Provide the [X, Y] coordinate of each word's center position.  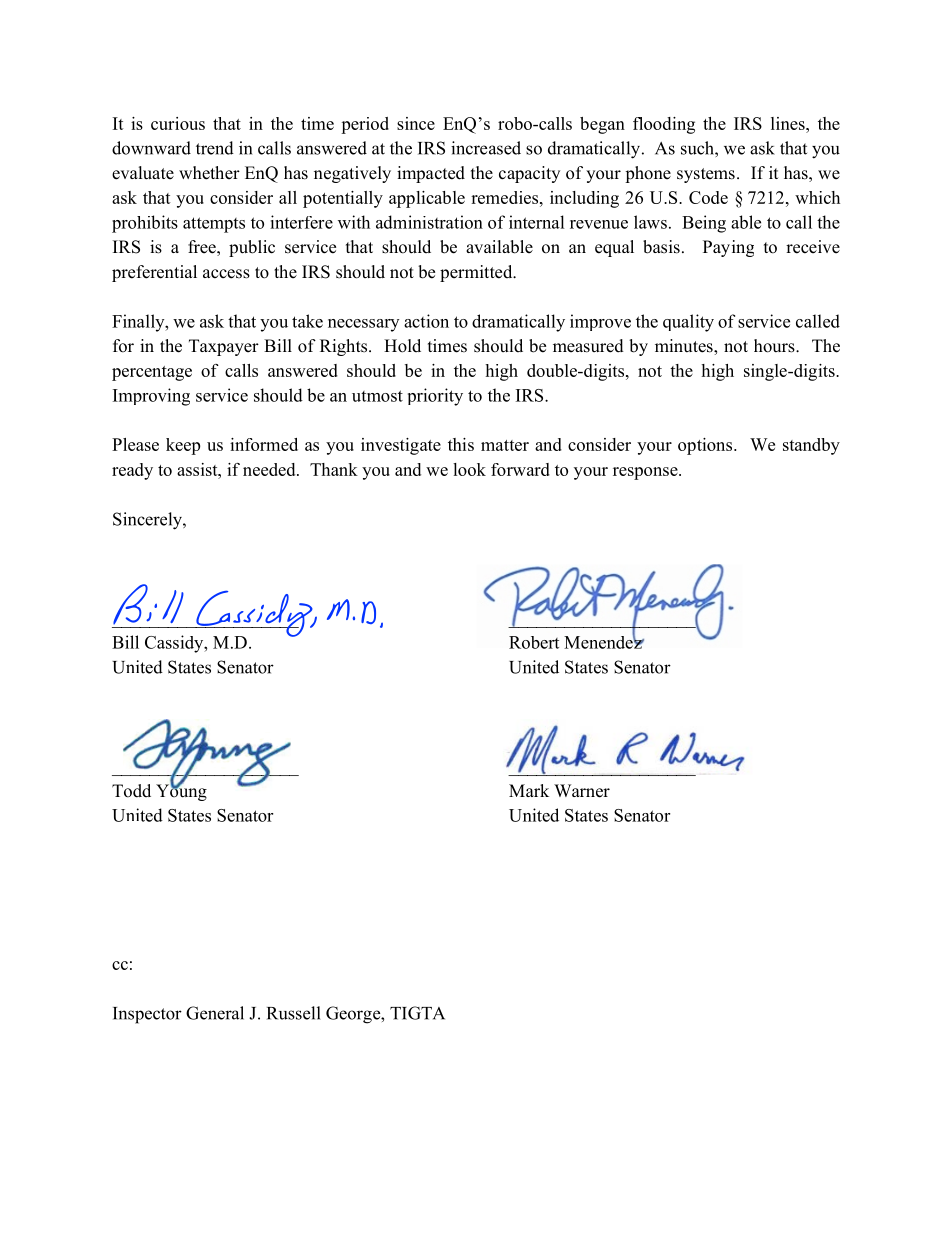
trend [215, 148]
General [215, 1013]
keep [183, 446]
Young [181, 791]
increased [486, 148]
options [705, 446]
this [461, 444]
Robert [534, 642]
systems [706, 175]
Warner [582, 791]
